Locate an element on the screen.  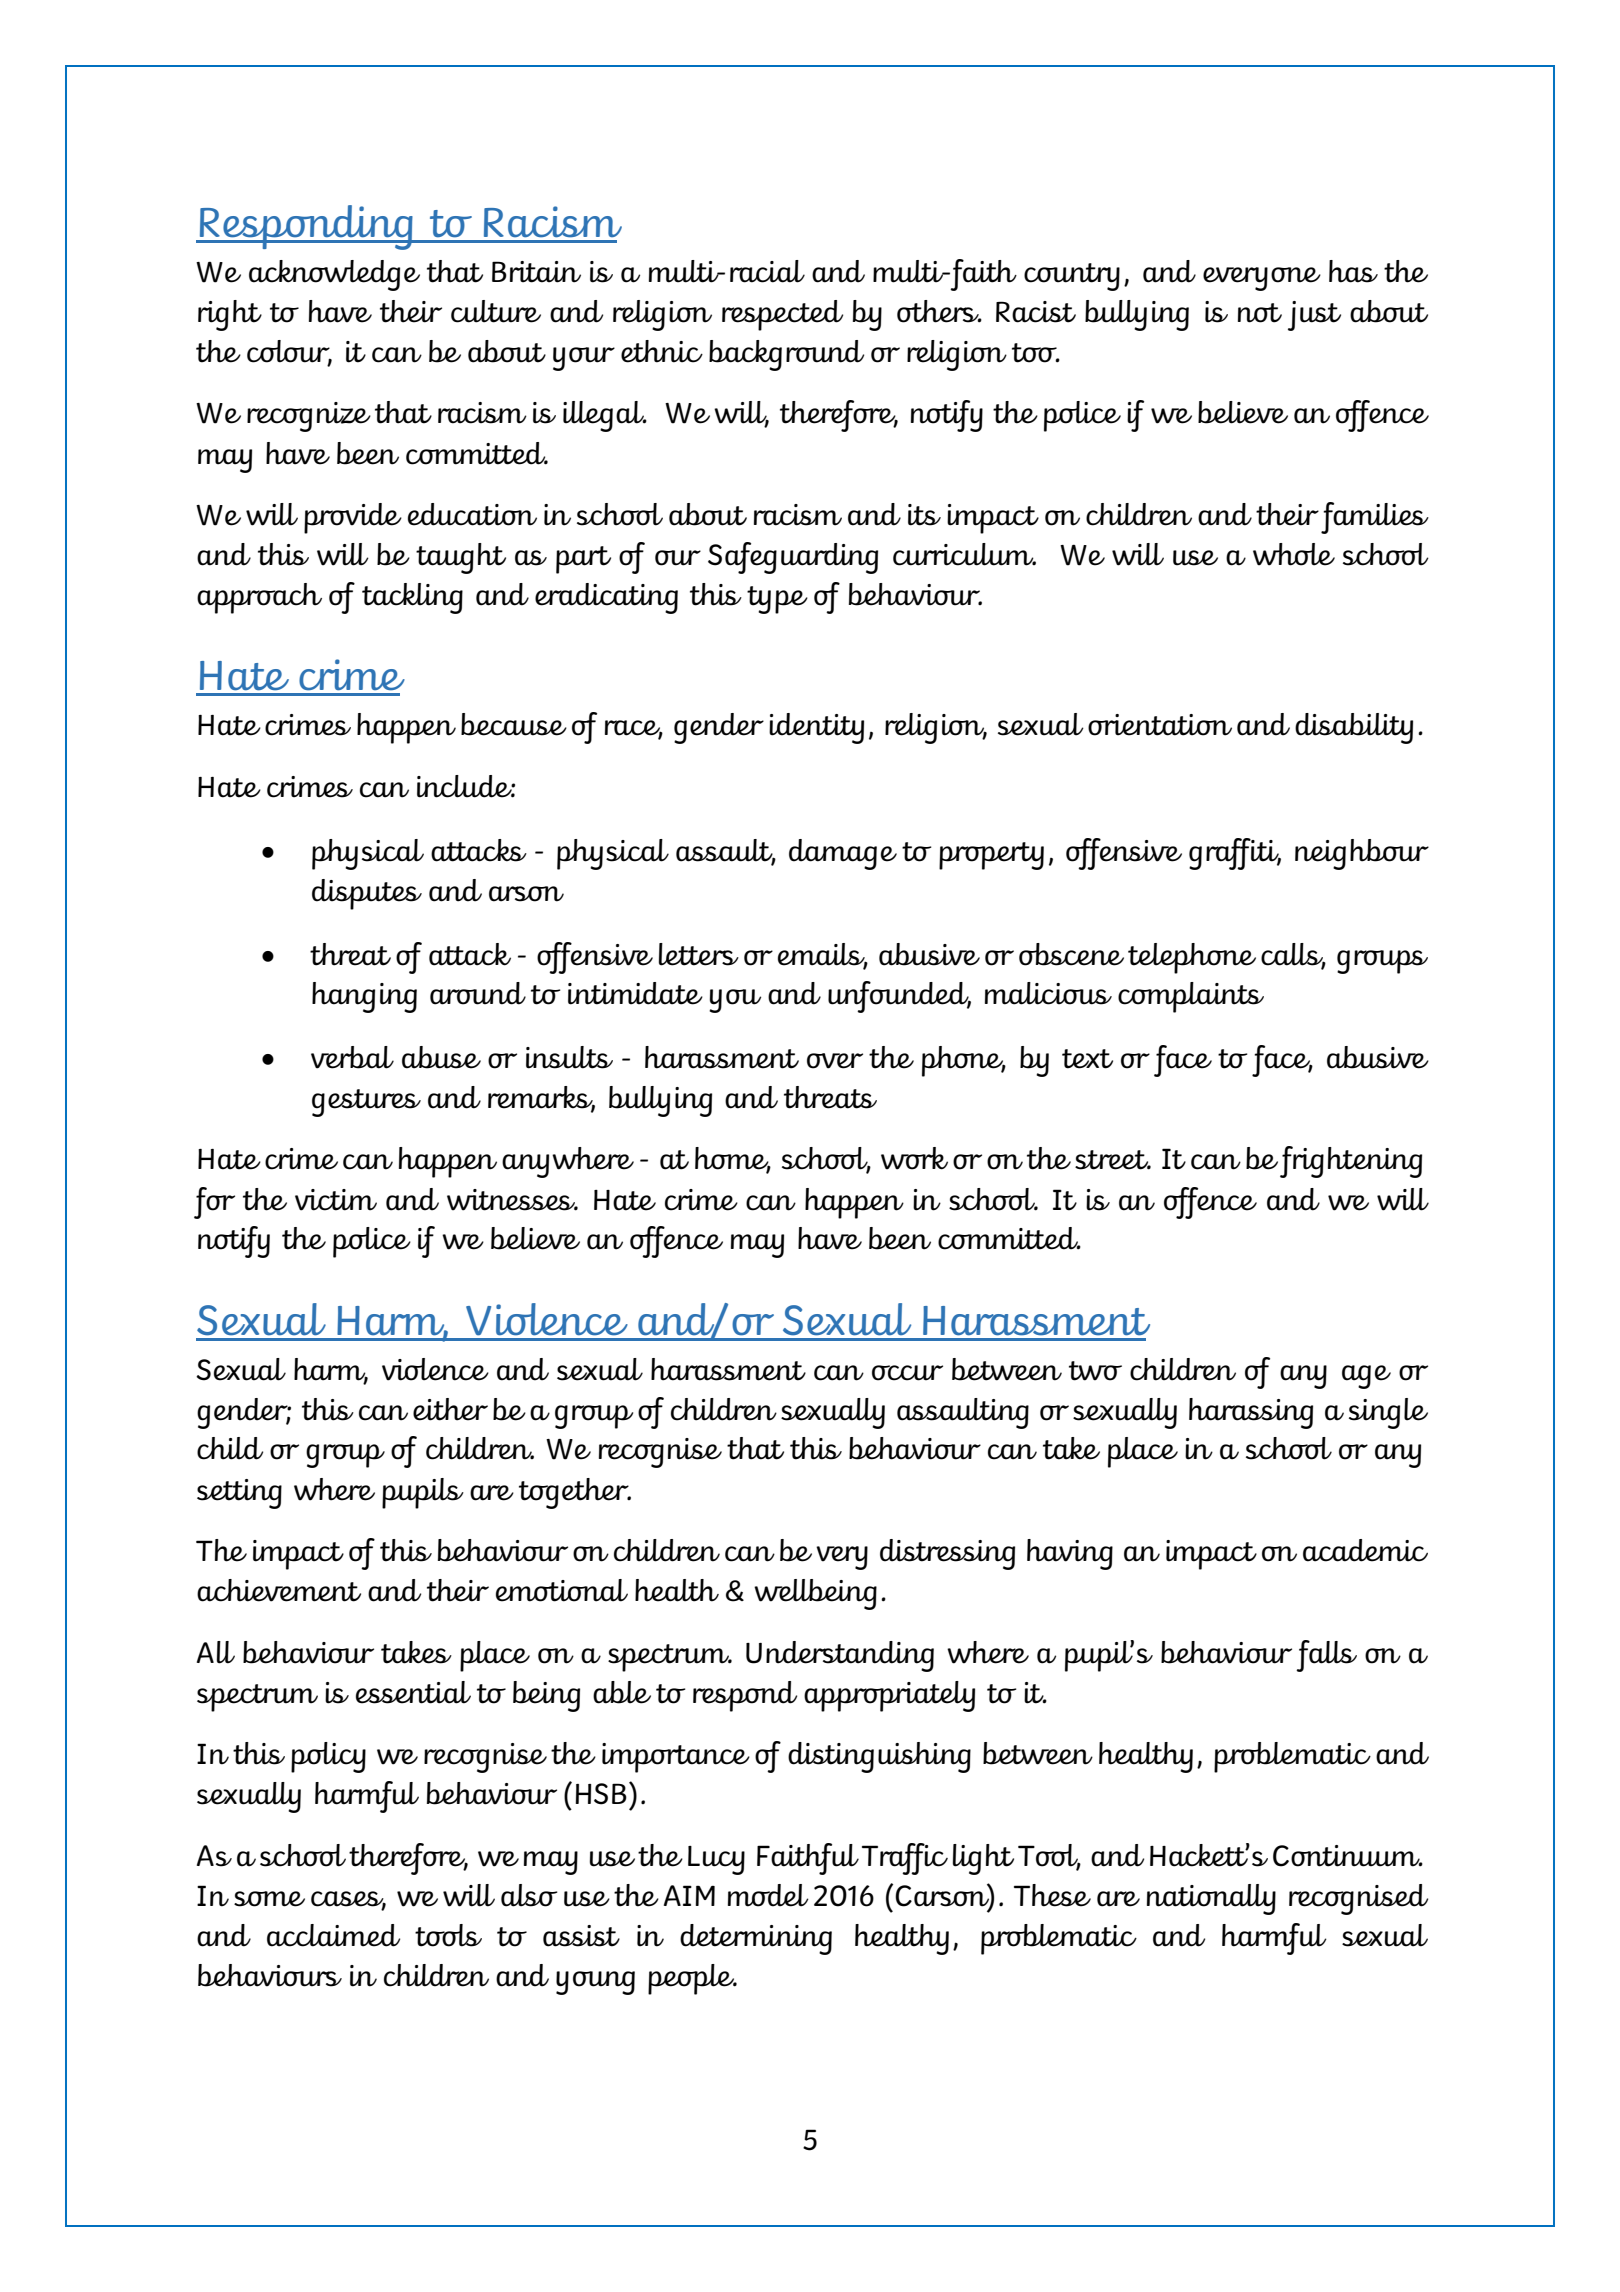
respected is located at coordinates (782, 315).
